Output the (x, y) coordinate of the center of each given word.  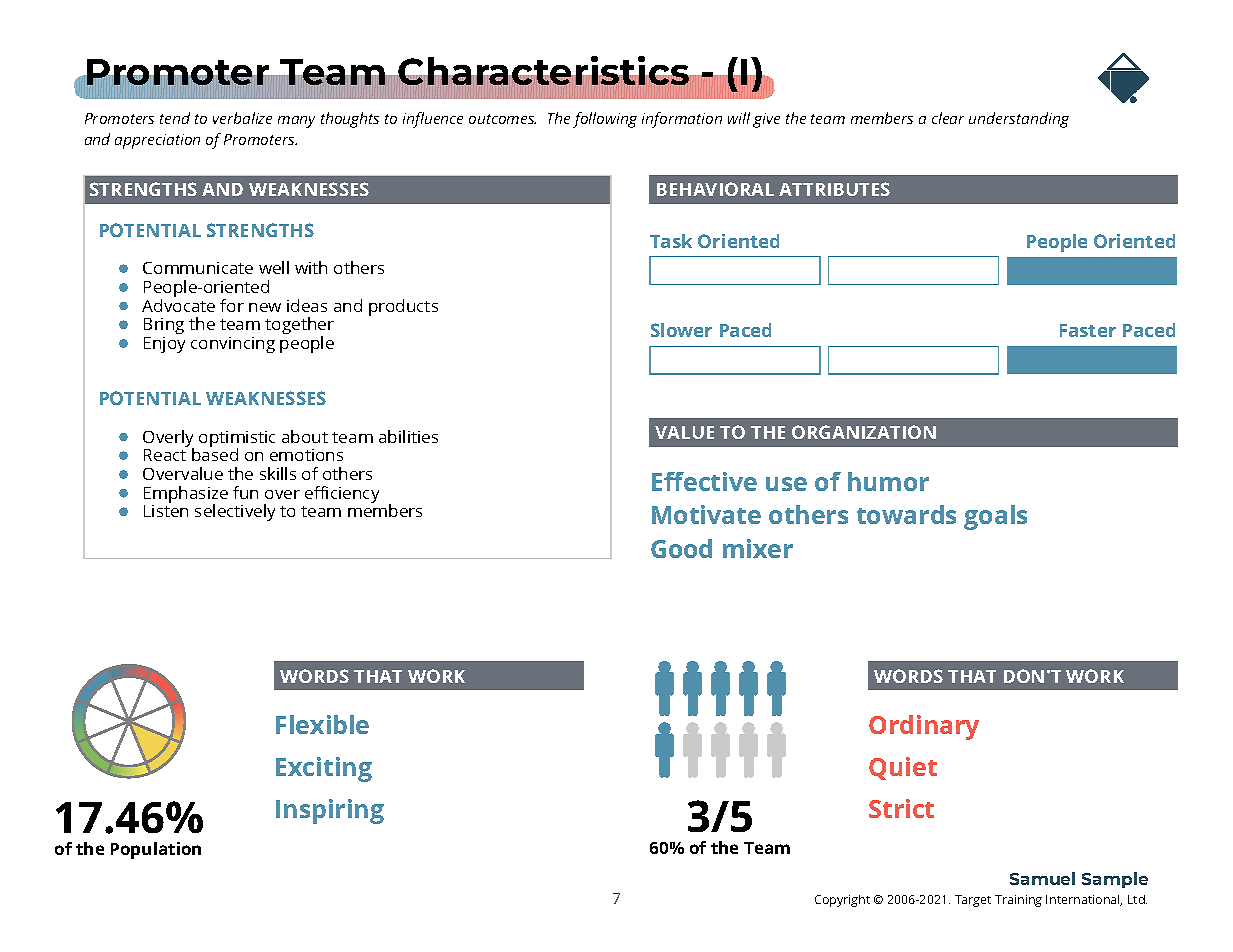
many (296, 122)
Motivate (706, 514)
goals (995, 517)
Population (156, 850)
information (682, 120)
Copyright (842, 901)
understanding (1019, 120)
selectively (235, 512)
